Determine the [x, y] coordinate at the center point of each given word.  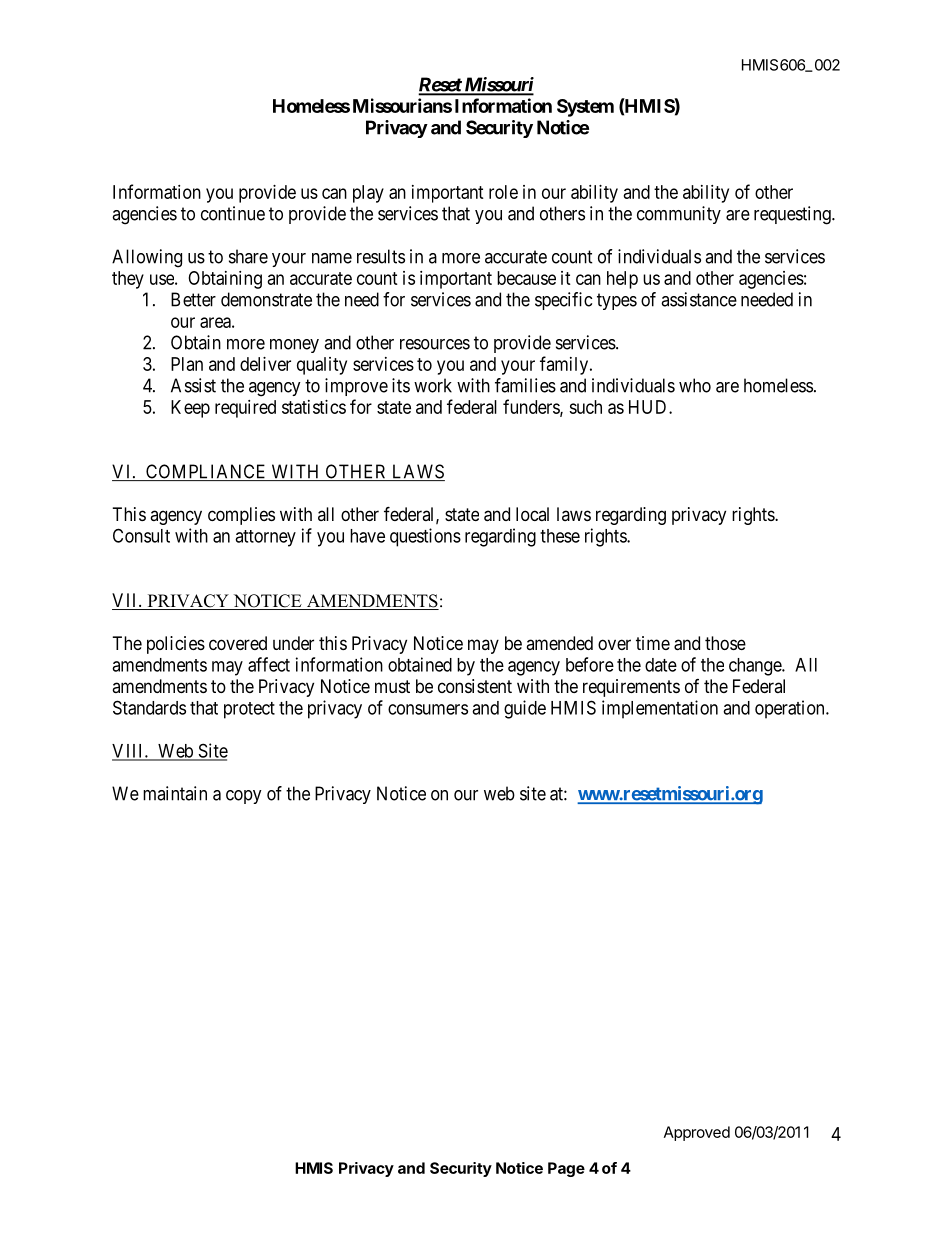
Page [566, 1169]
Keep [190, 409]
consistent [475, 686]
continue [233, 213]
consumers [428, 709]
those [725, 643]
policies [176, 645]
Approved [697, 1133]
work [433, 385]
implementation [660, 709]
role [503, 192]
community [679, 215]
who [695, 385]
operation [791, 709]
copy [244, 797]
